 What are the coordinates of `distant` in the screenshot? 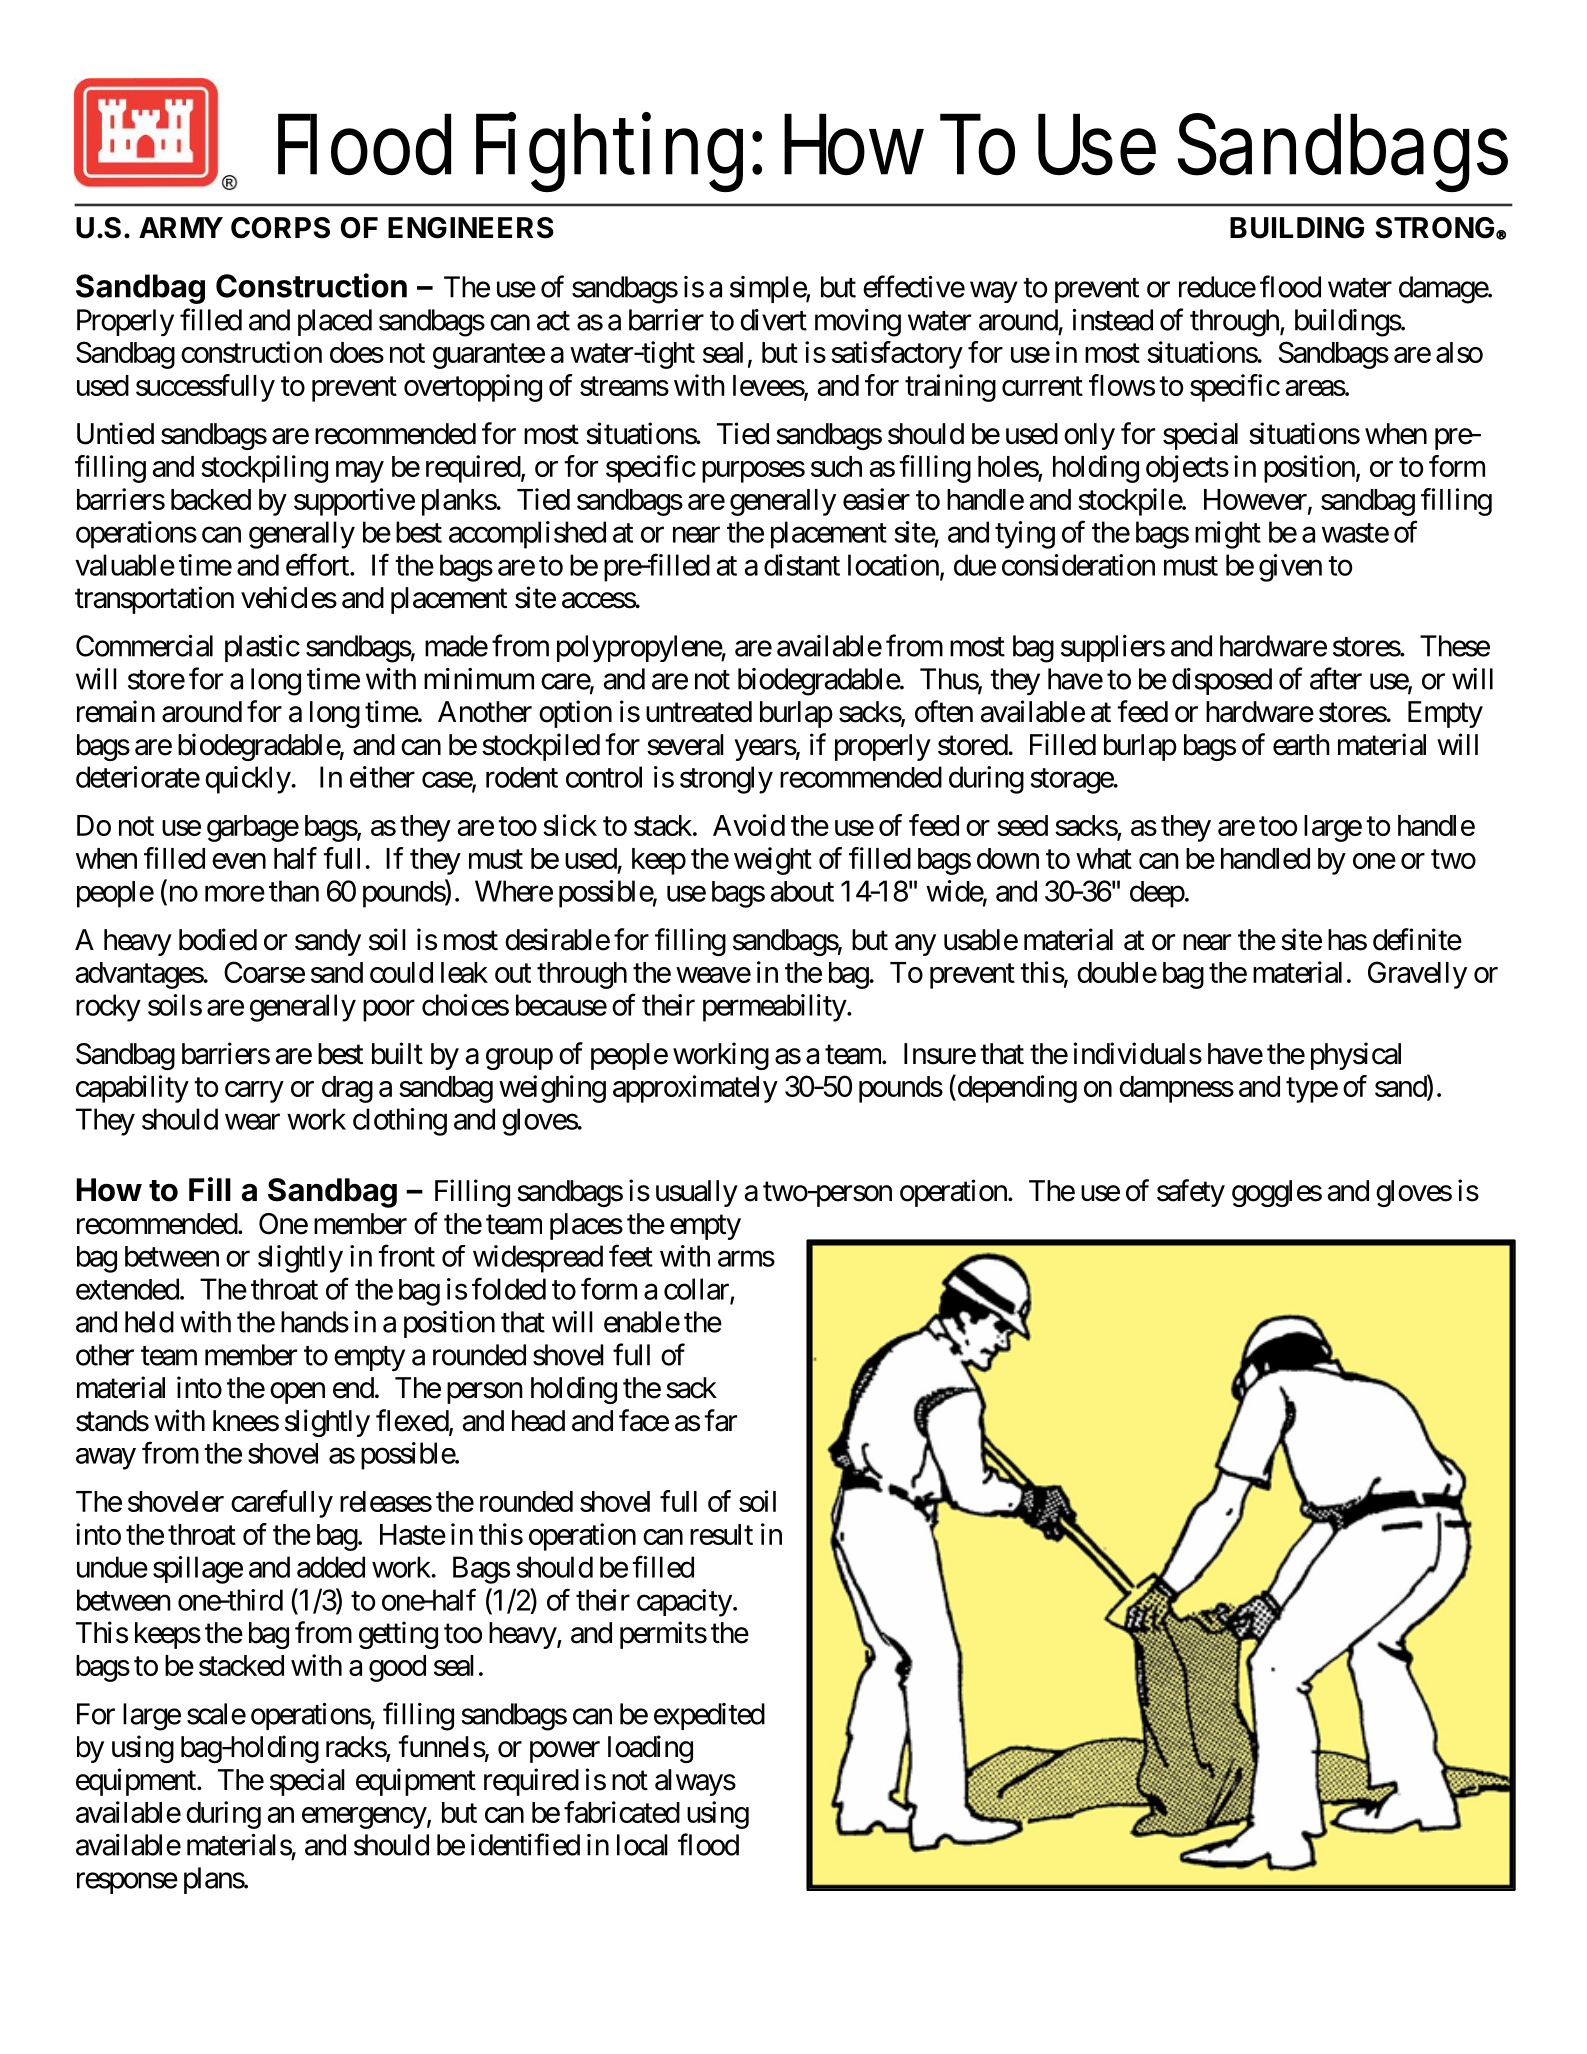 It's located at (802, 565).
